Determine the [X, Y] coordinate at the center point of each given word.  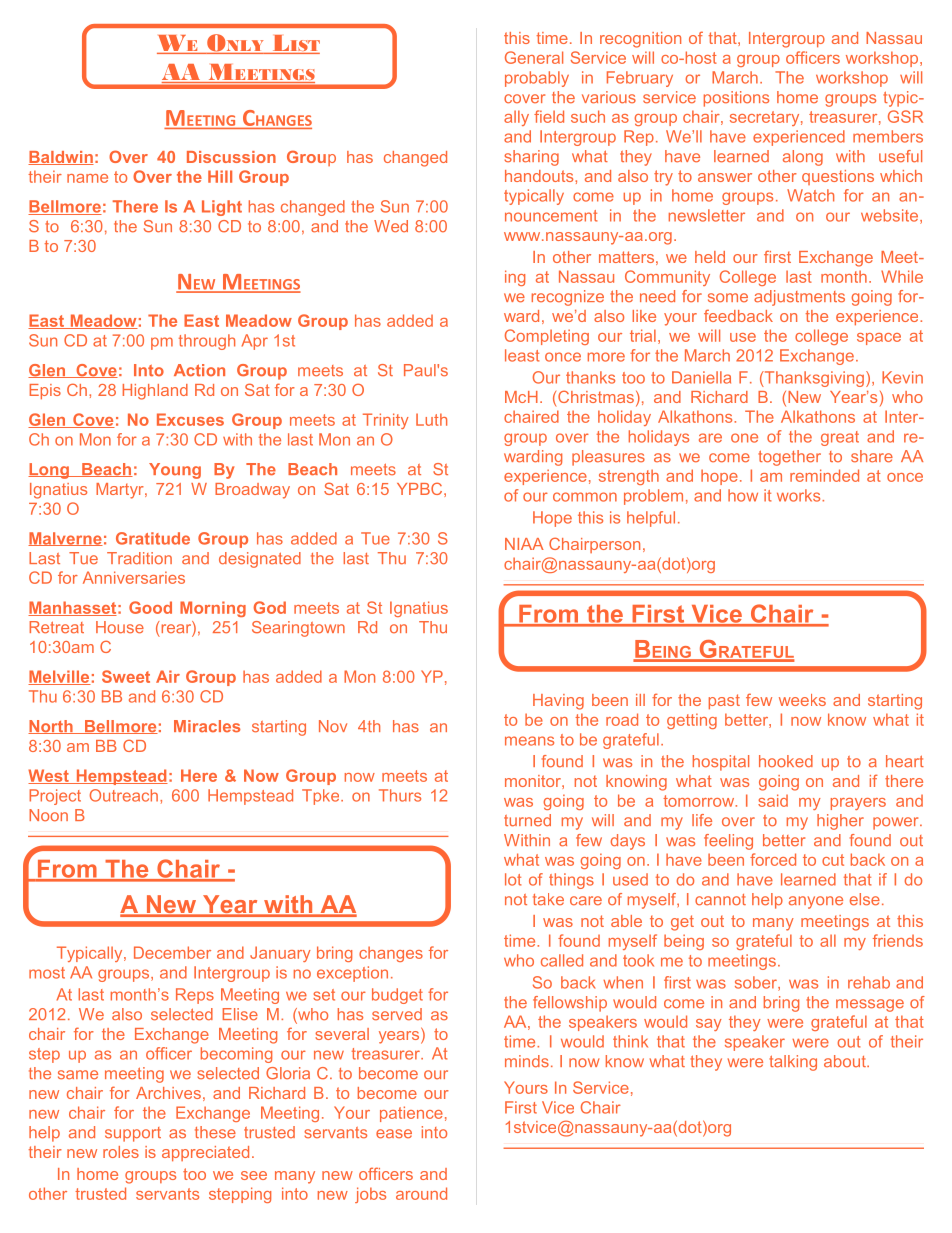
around [421, 1193]
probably [537, 79]
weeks [802, 700]
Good [150, 607]
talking [793, 1063]
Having [558, 702]
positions [736, 99]
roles [121, 1152]
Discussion [231, 157]
